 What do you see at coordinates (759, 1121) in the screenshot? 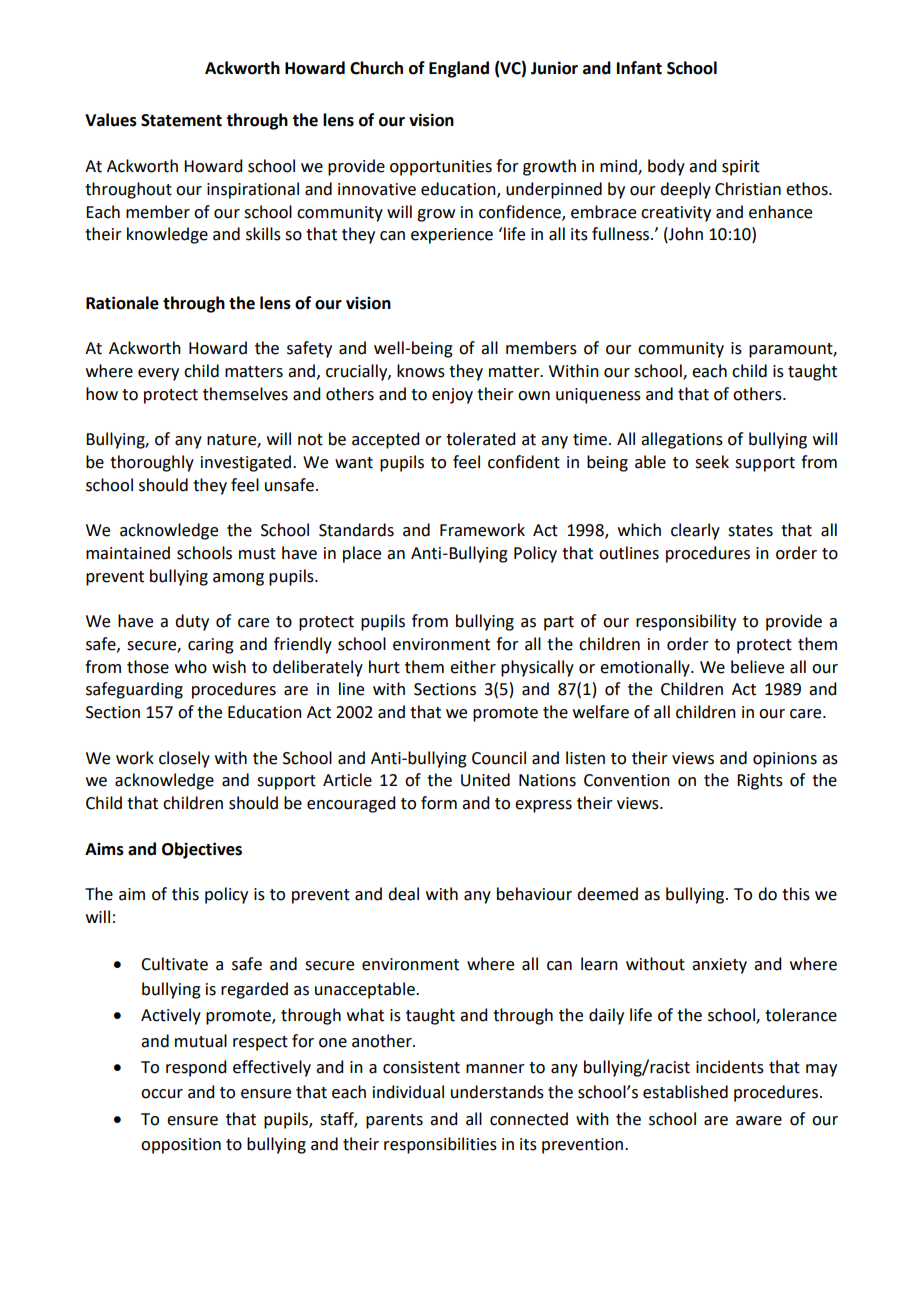
I see `aware` at bounding box center [759, 1121].
